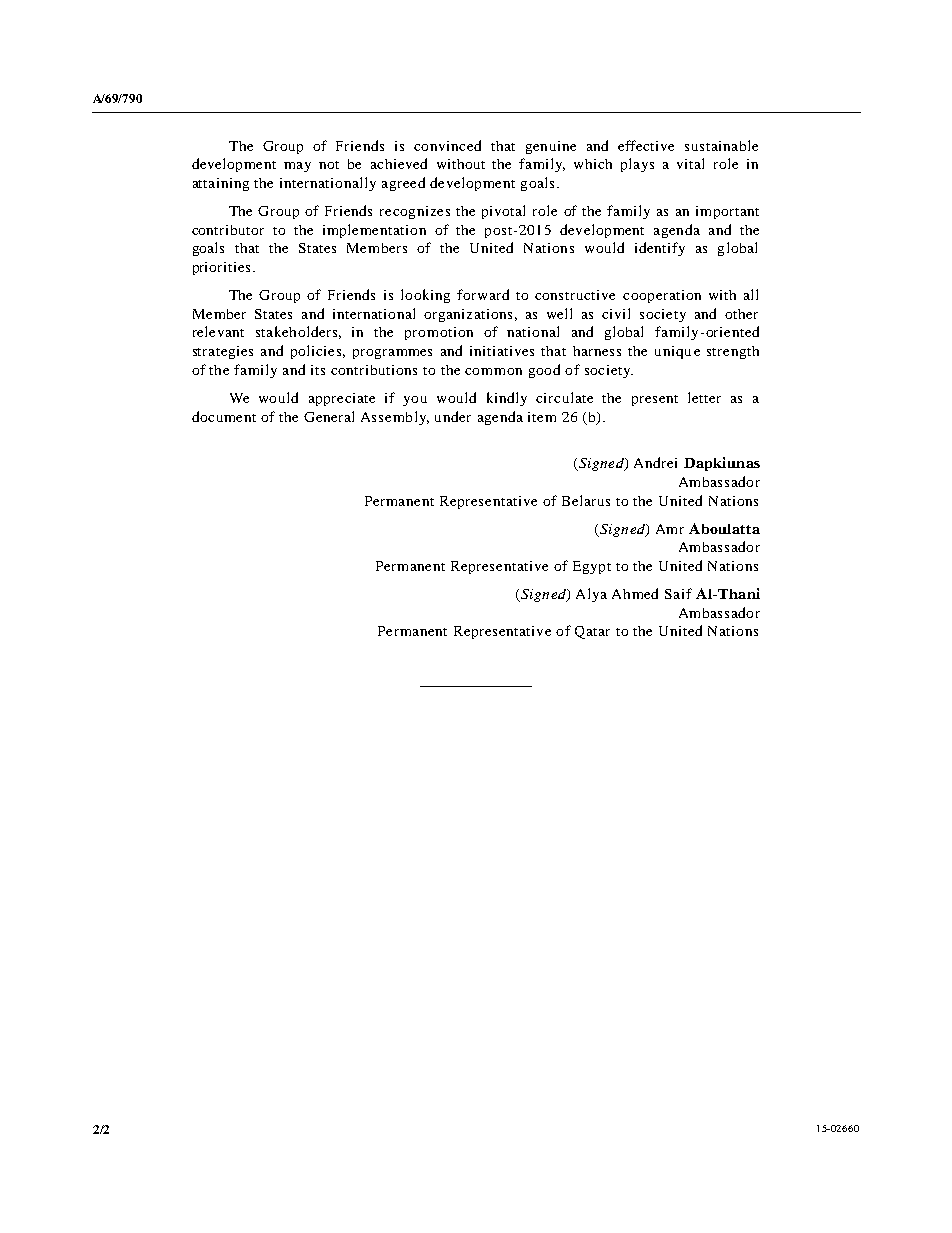 This screenshot has width=952, height=1233. I want to click on forward, so click(483, 294).
